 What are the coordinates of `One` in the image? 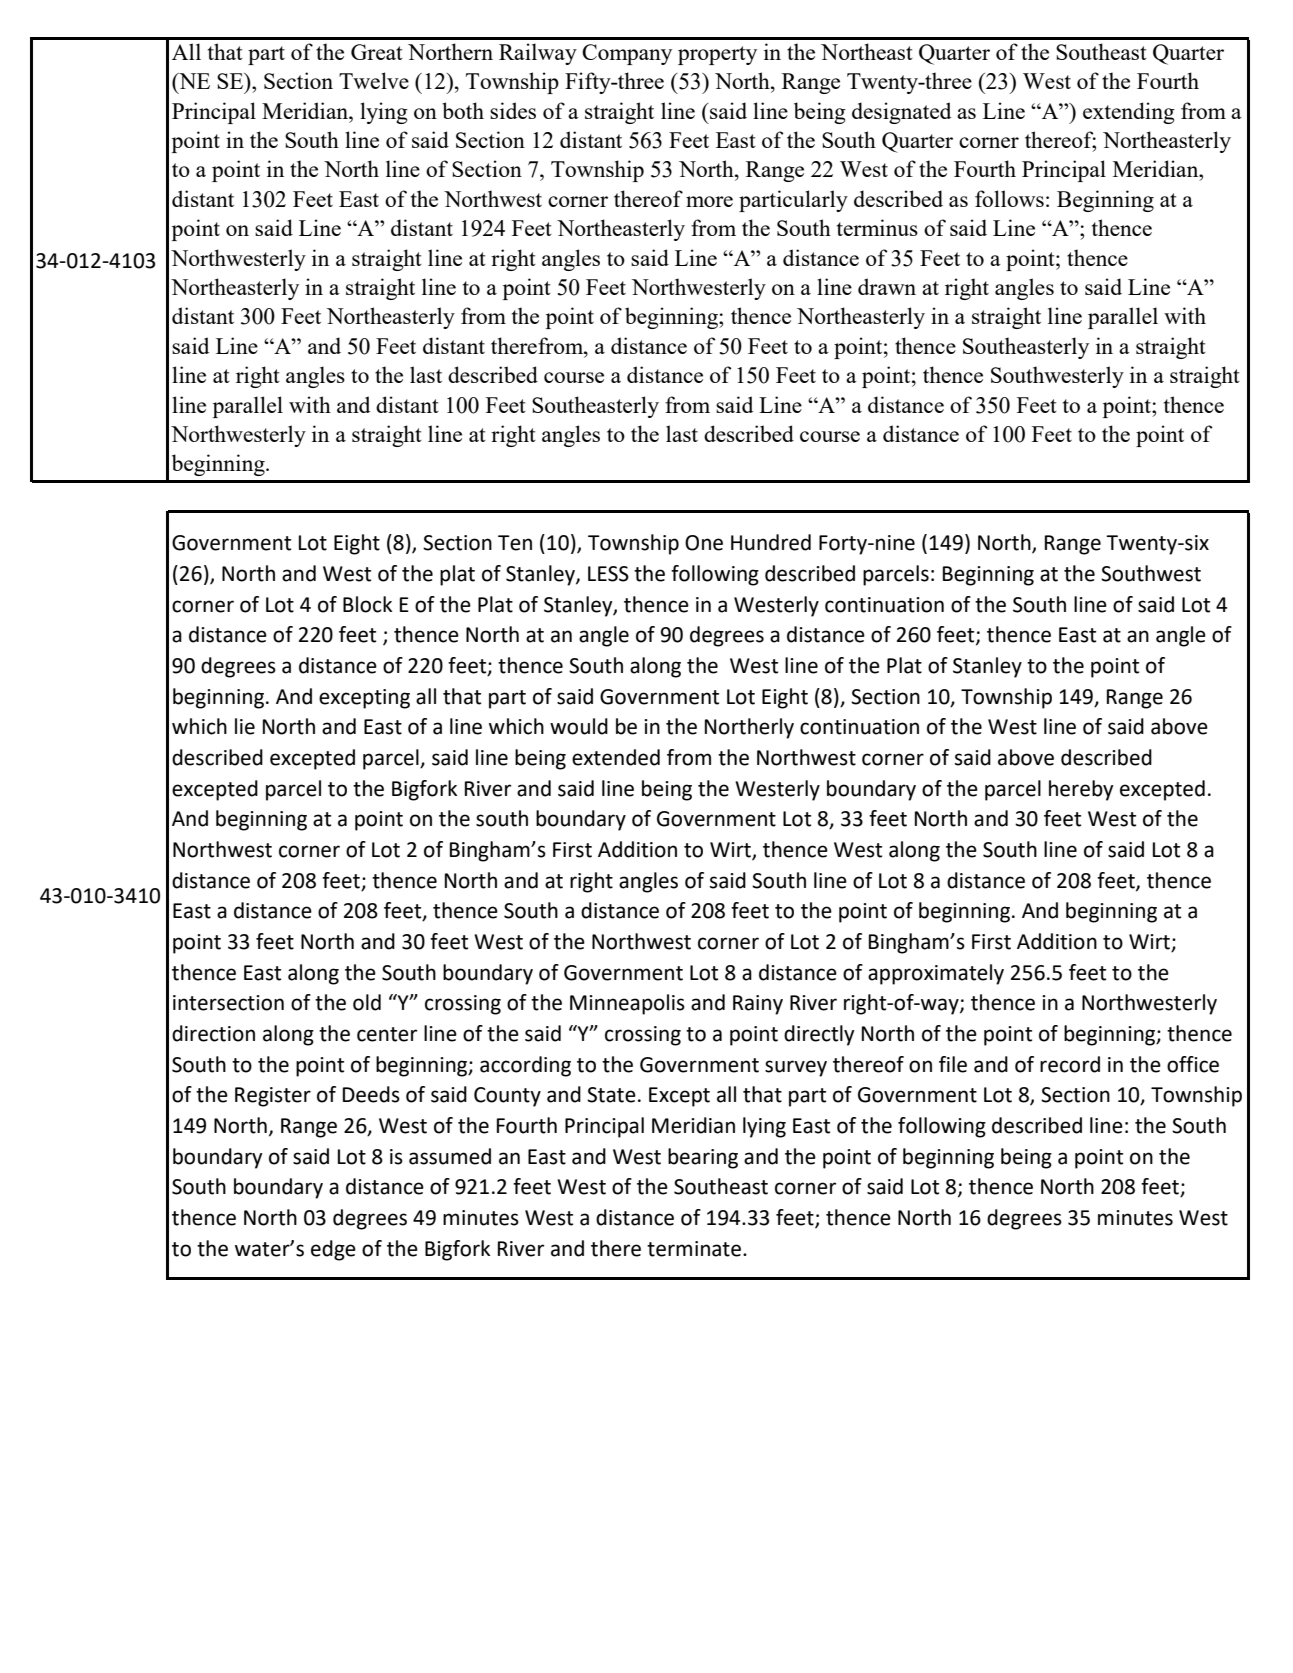 It's located at (704, 543).
